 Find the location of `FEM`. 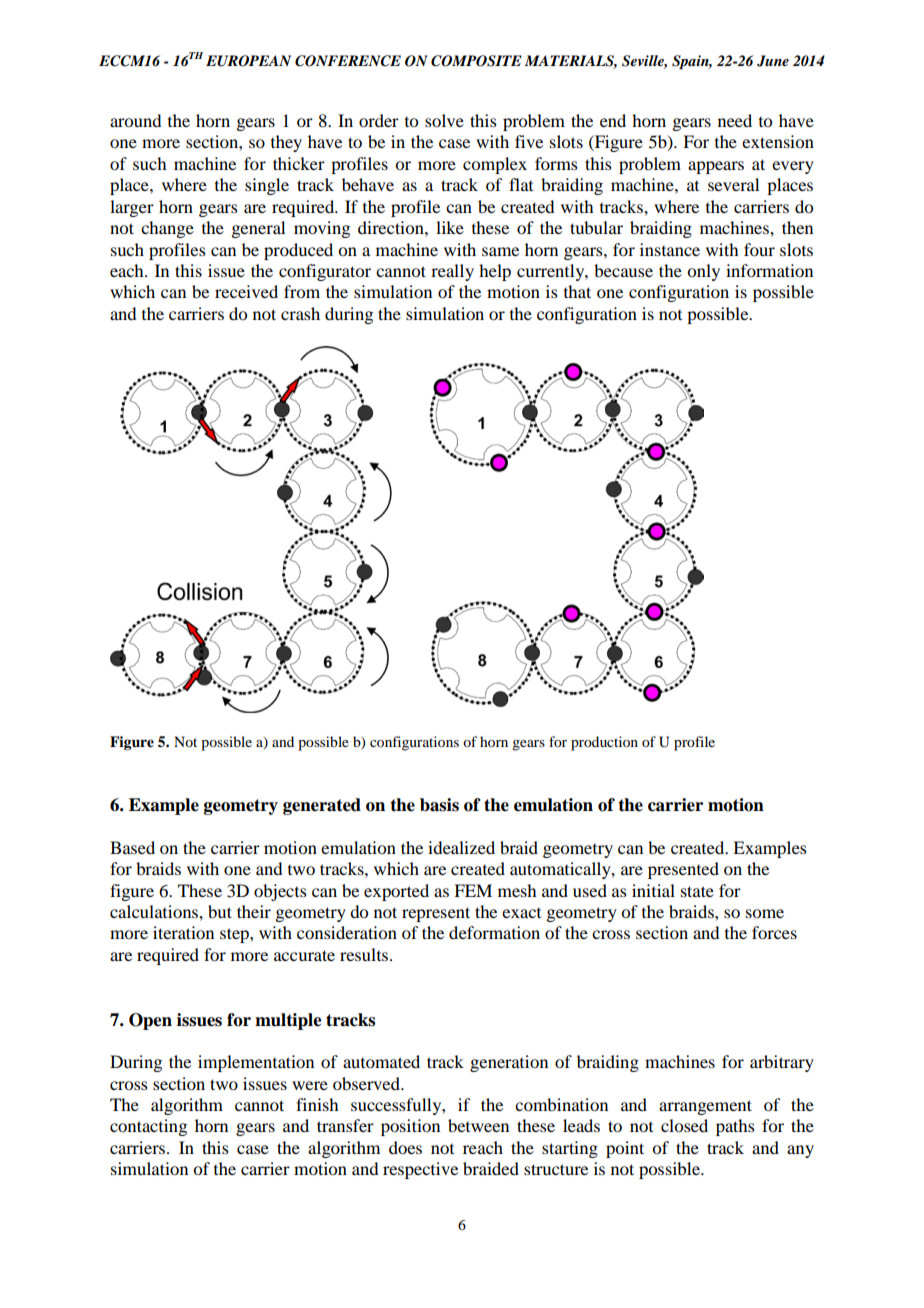

FEM is located at coordinates (473, 890).
